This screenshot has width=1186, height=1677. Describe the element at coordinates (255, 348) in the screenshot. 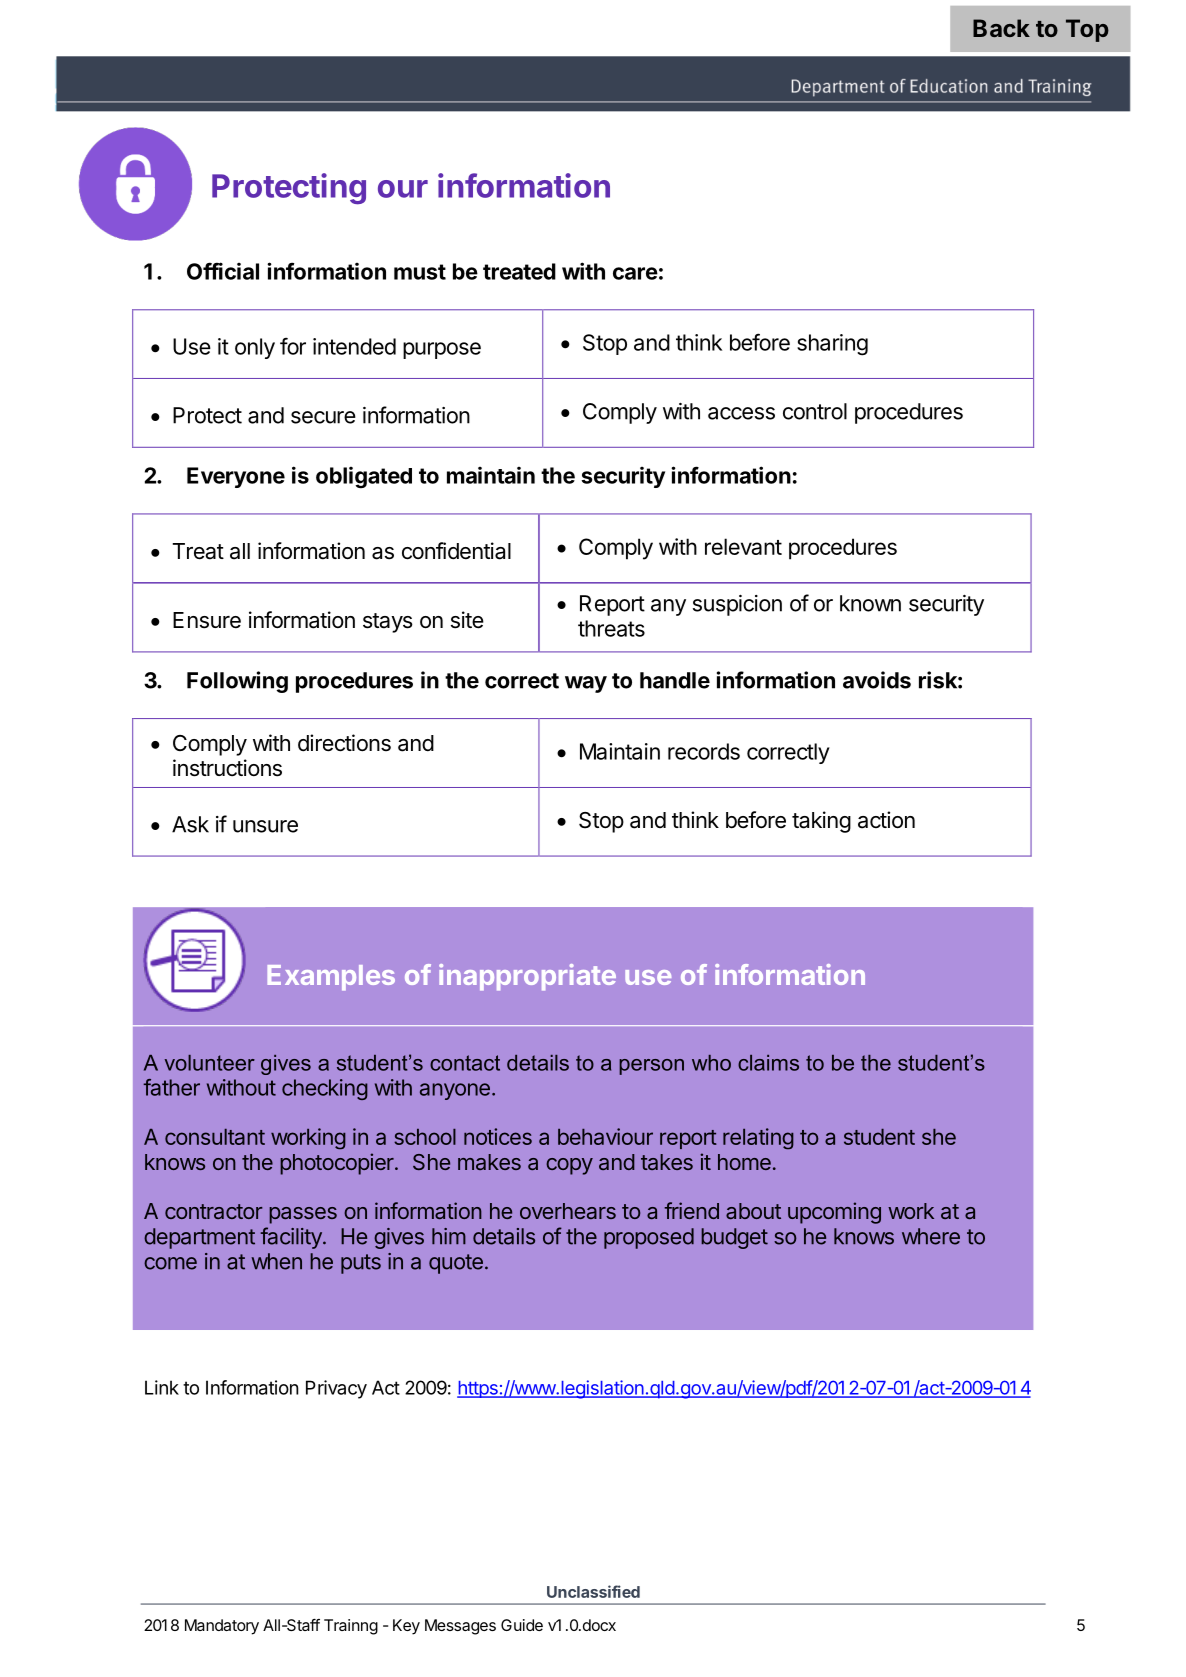

I see `only` at that location.
